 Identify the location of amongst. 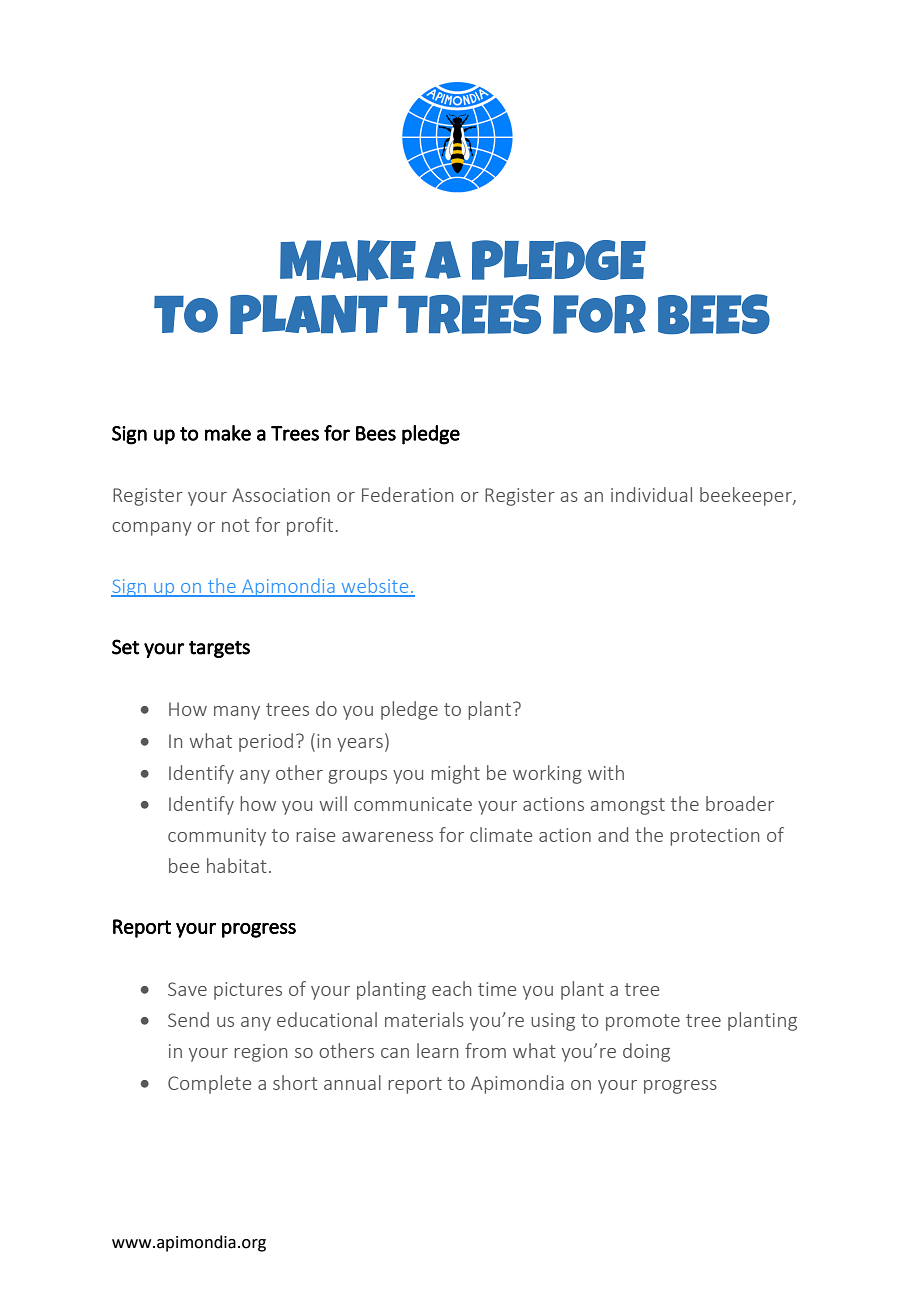
(627, 806).
